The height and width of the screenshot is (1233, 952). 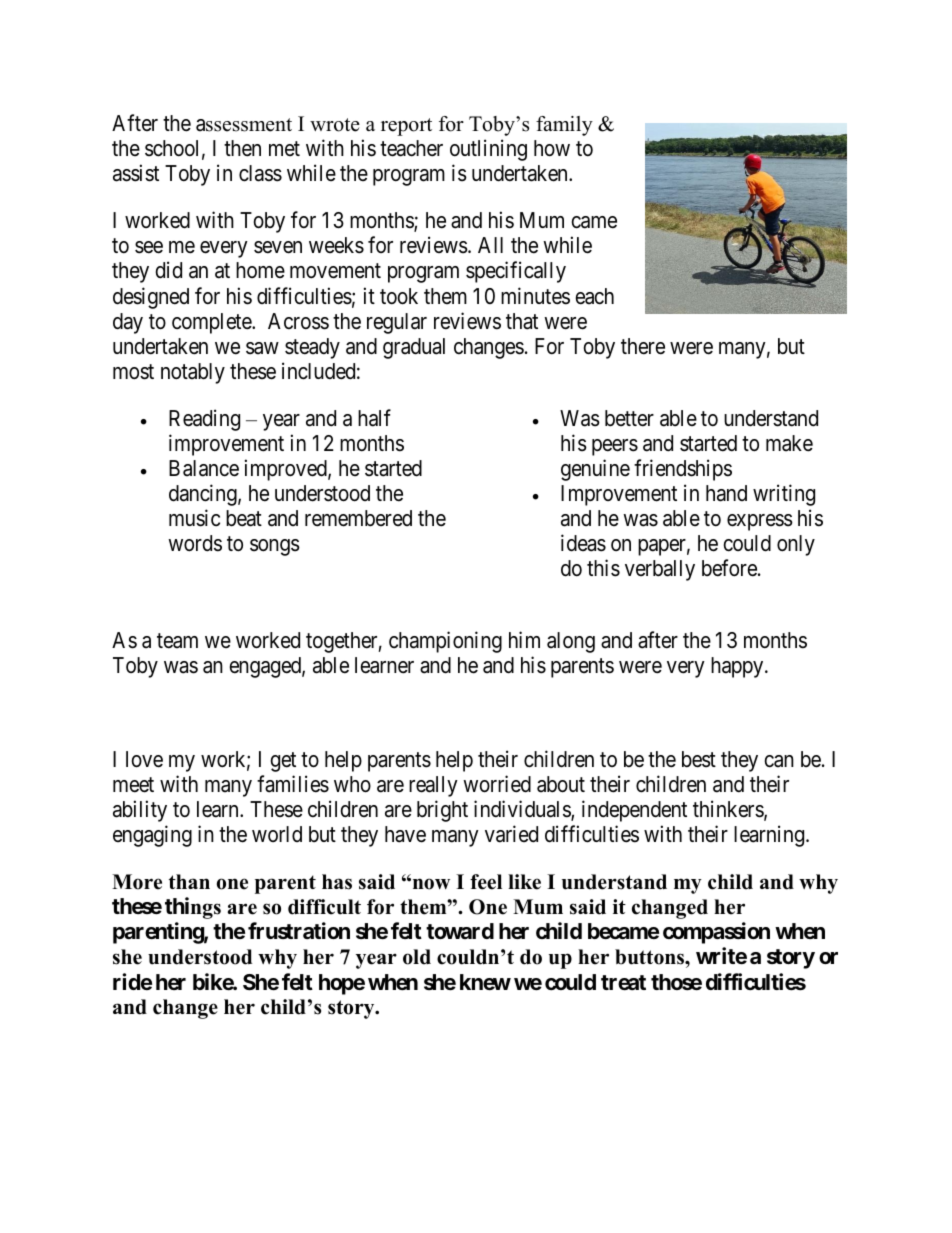 I want to click on team, so click(x=177, y=641).
